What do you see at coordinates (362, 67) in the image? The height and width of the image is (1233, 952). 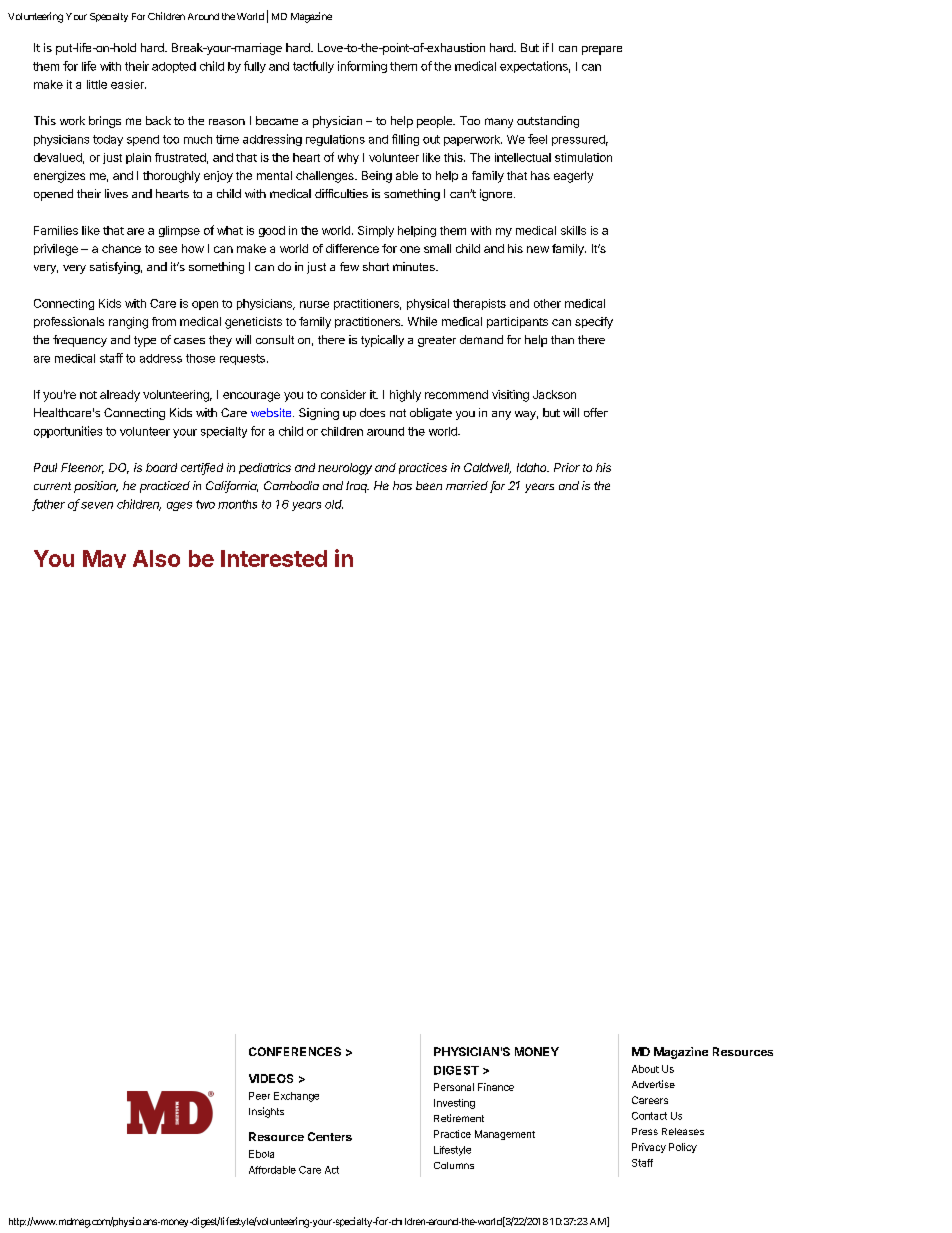 I see `informing` at bounding box center [362, 67].
